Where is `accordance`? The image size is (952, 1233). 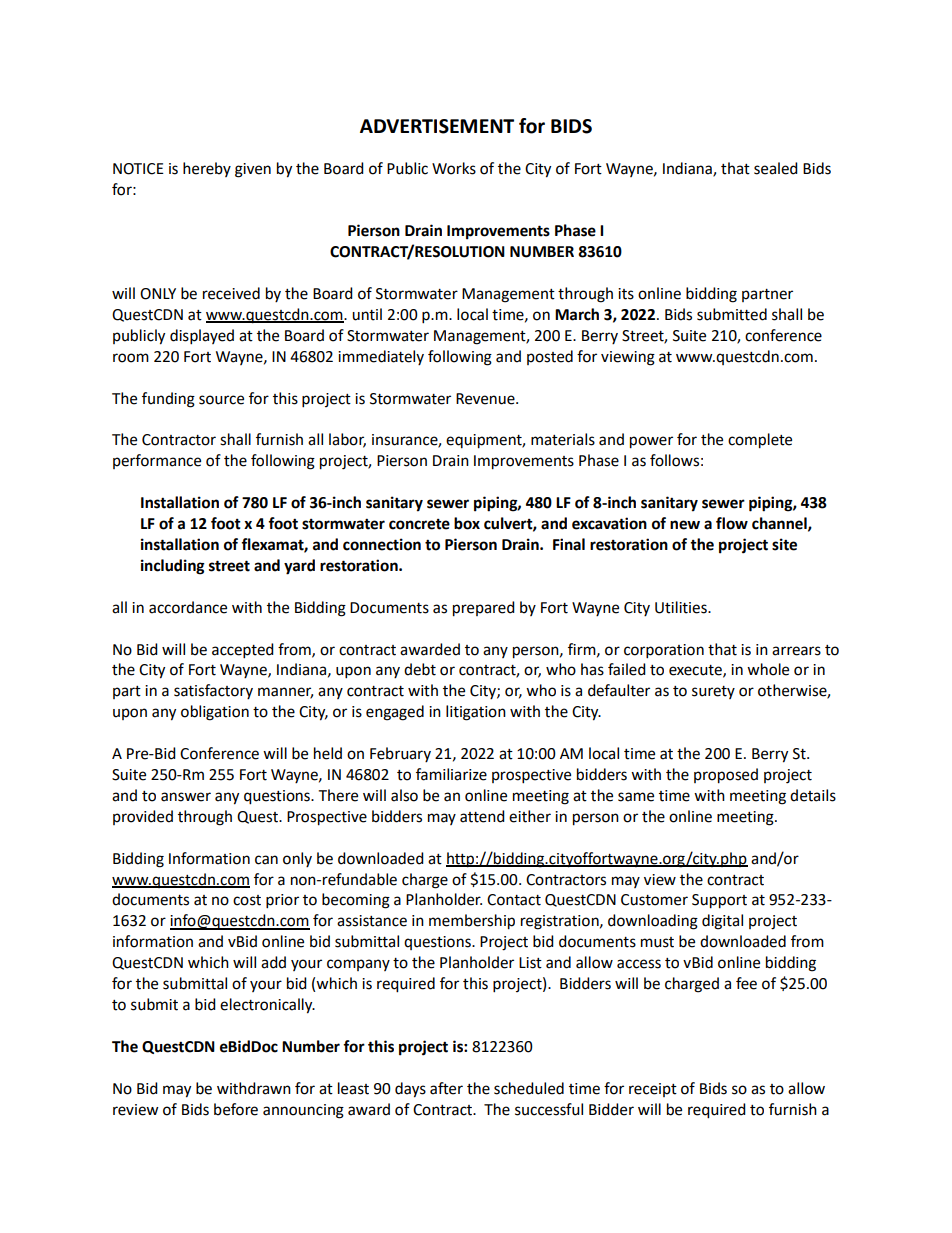 accordance is located at coordinates (188, 607).
